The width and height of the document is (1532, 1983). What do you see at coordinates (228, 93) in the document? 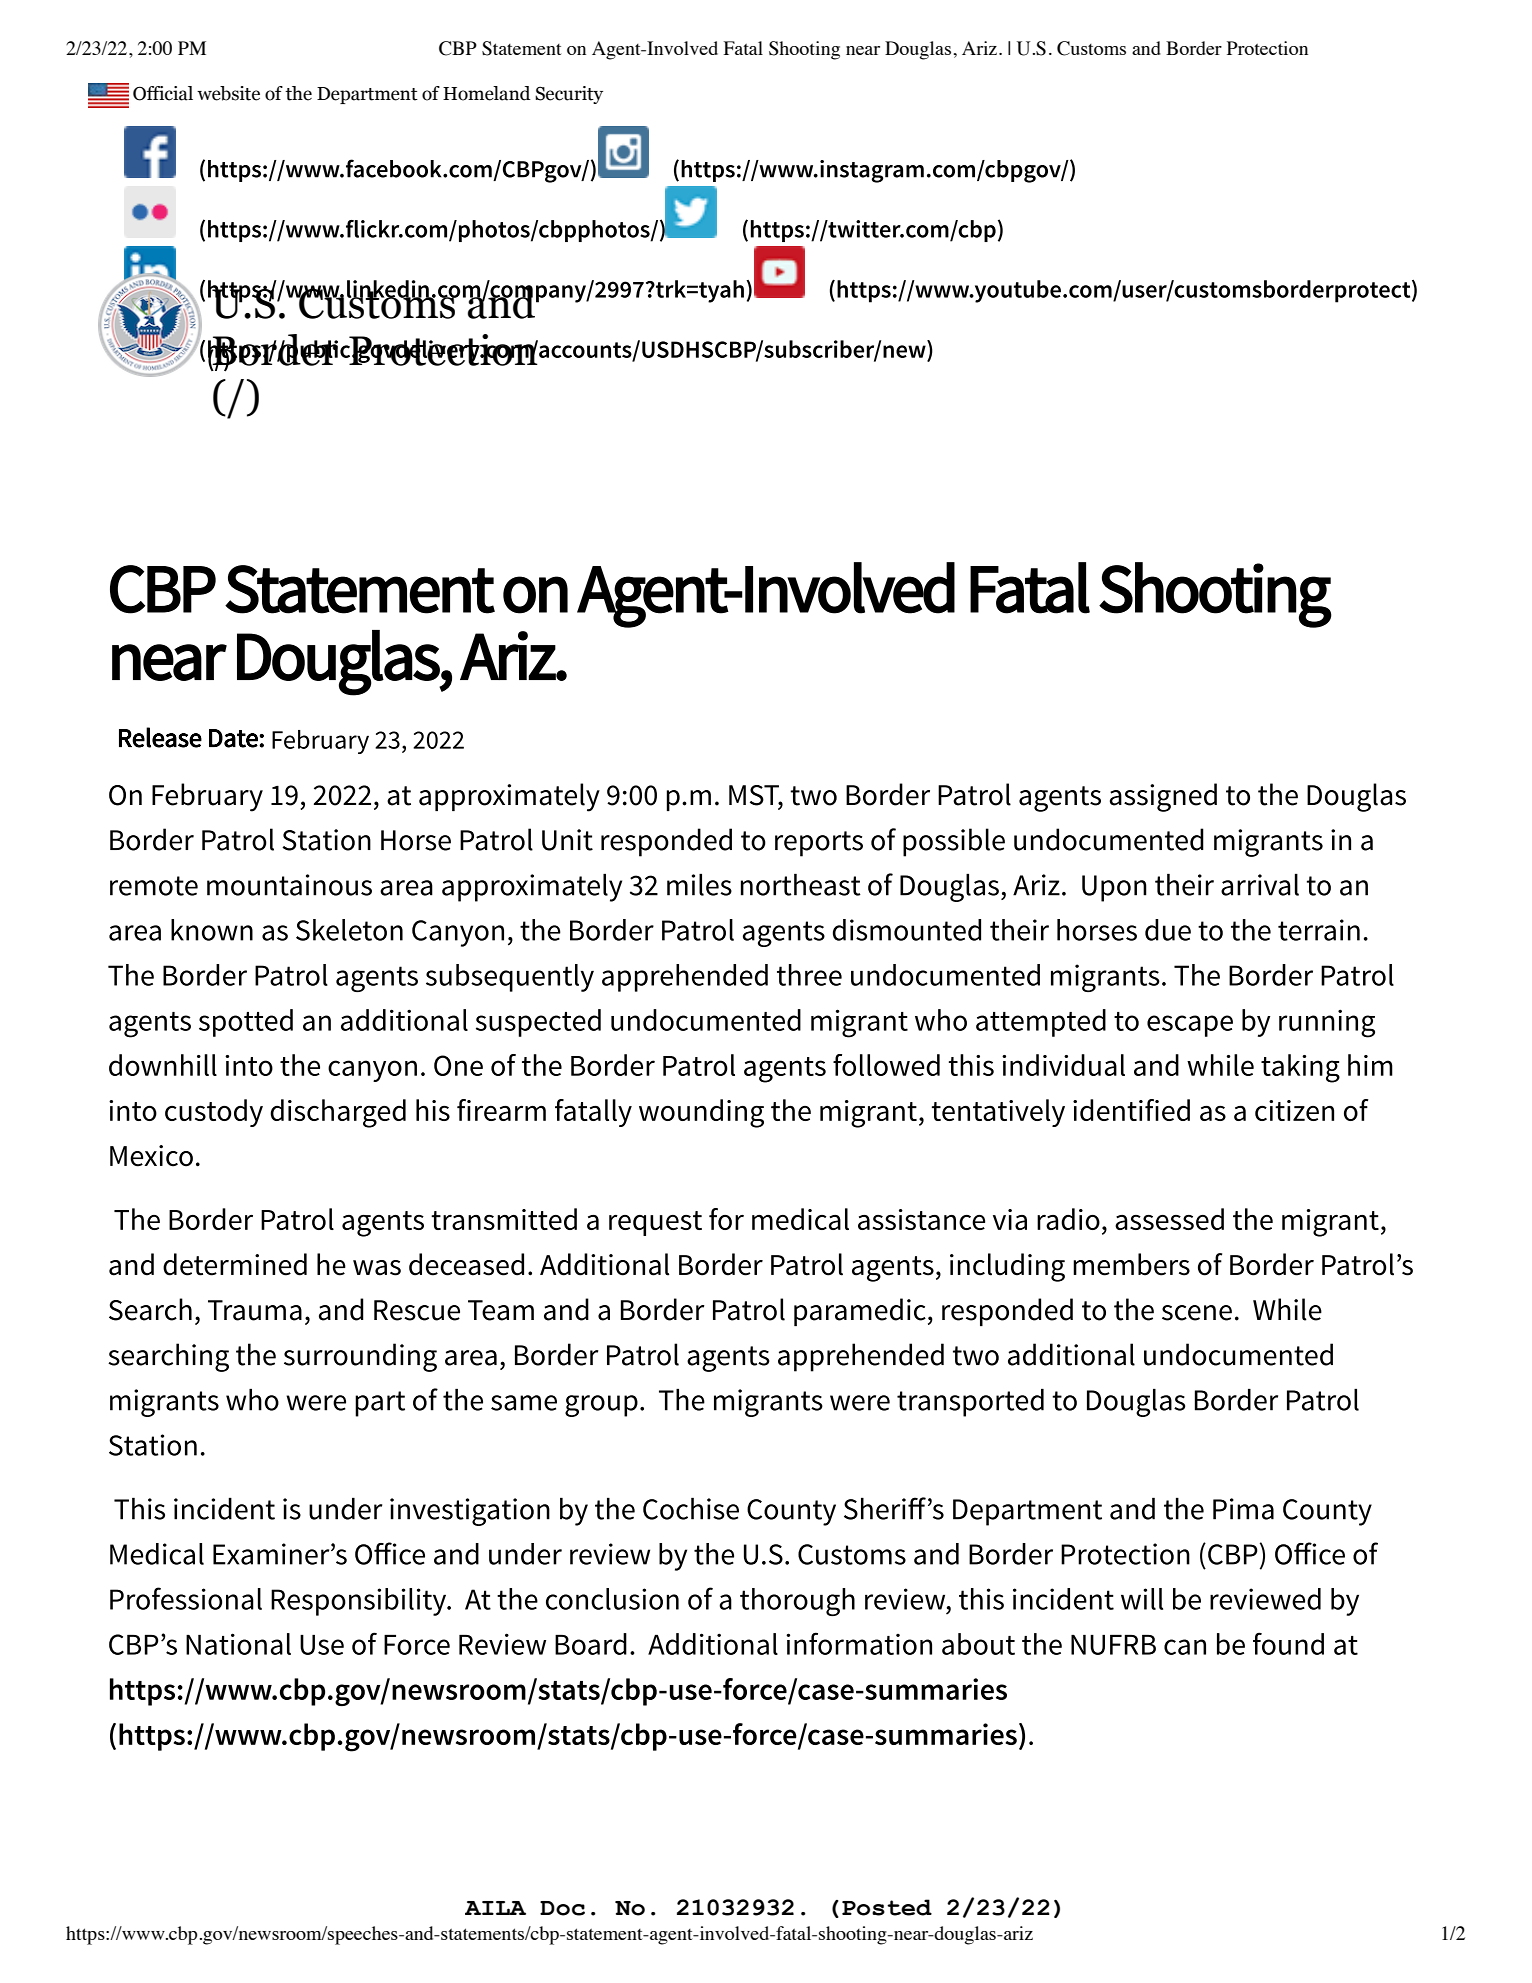
I see `website` at bounding box center [228, 93].
